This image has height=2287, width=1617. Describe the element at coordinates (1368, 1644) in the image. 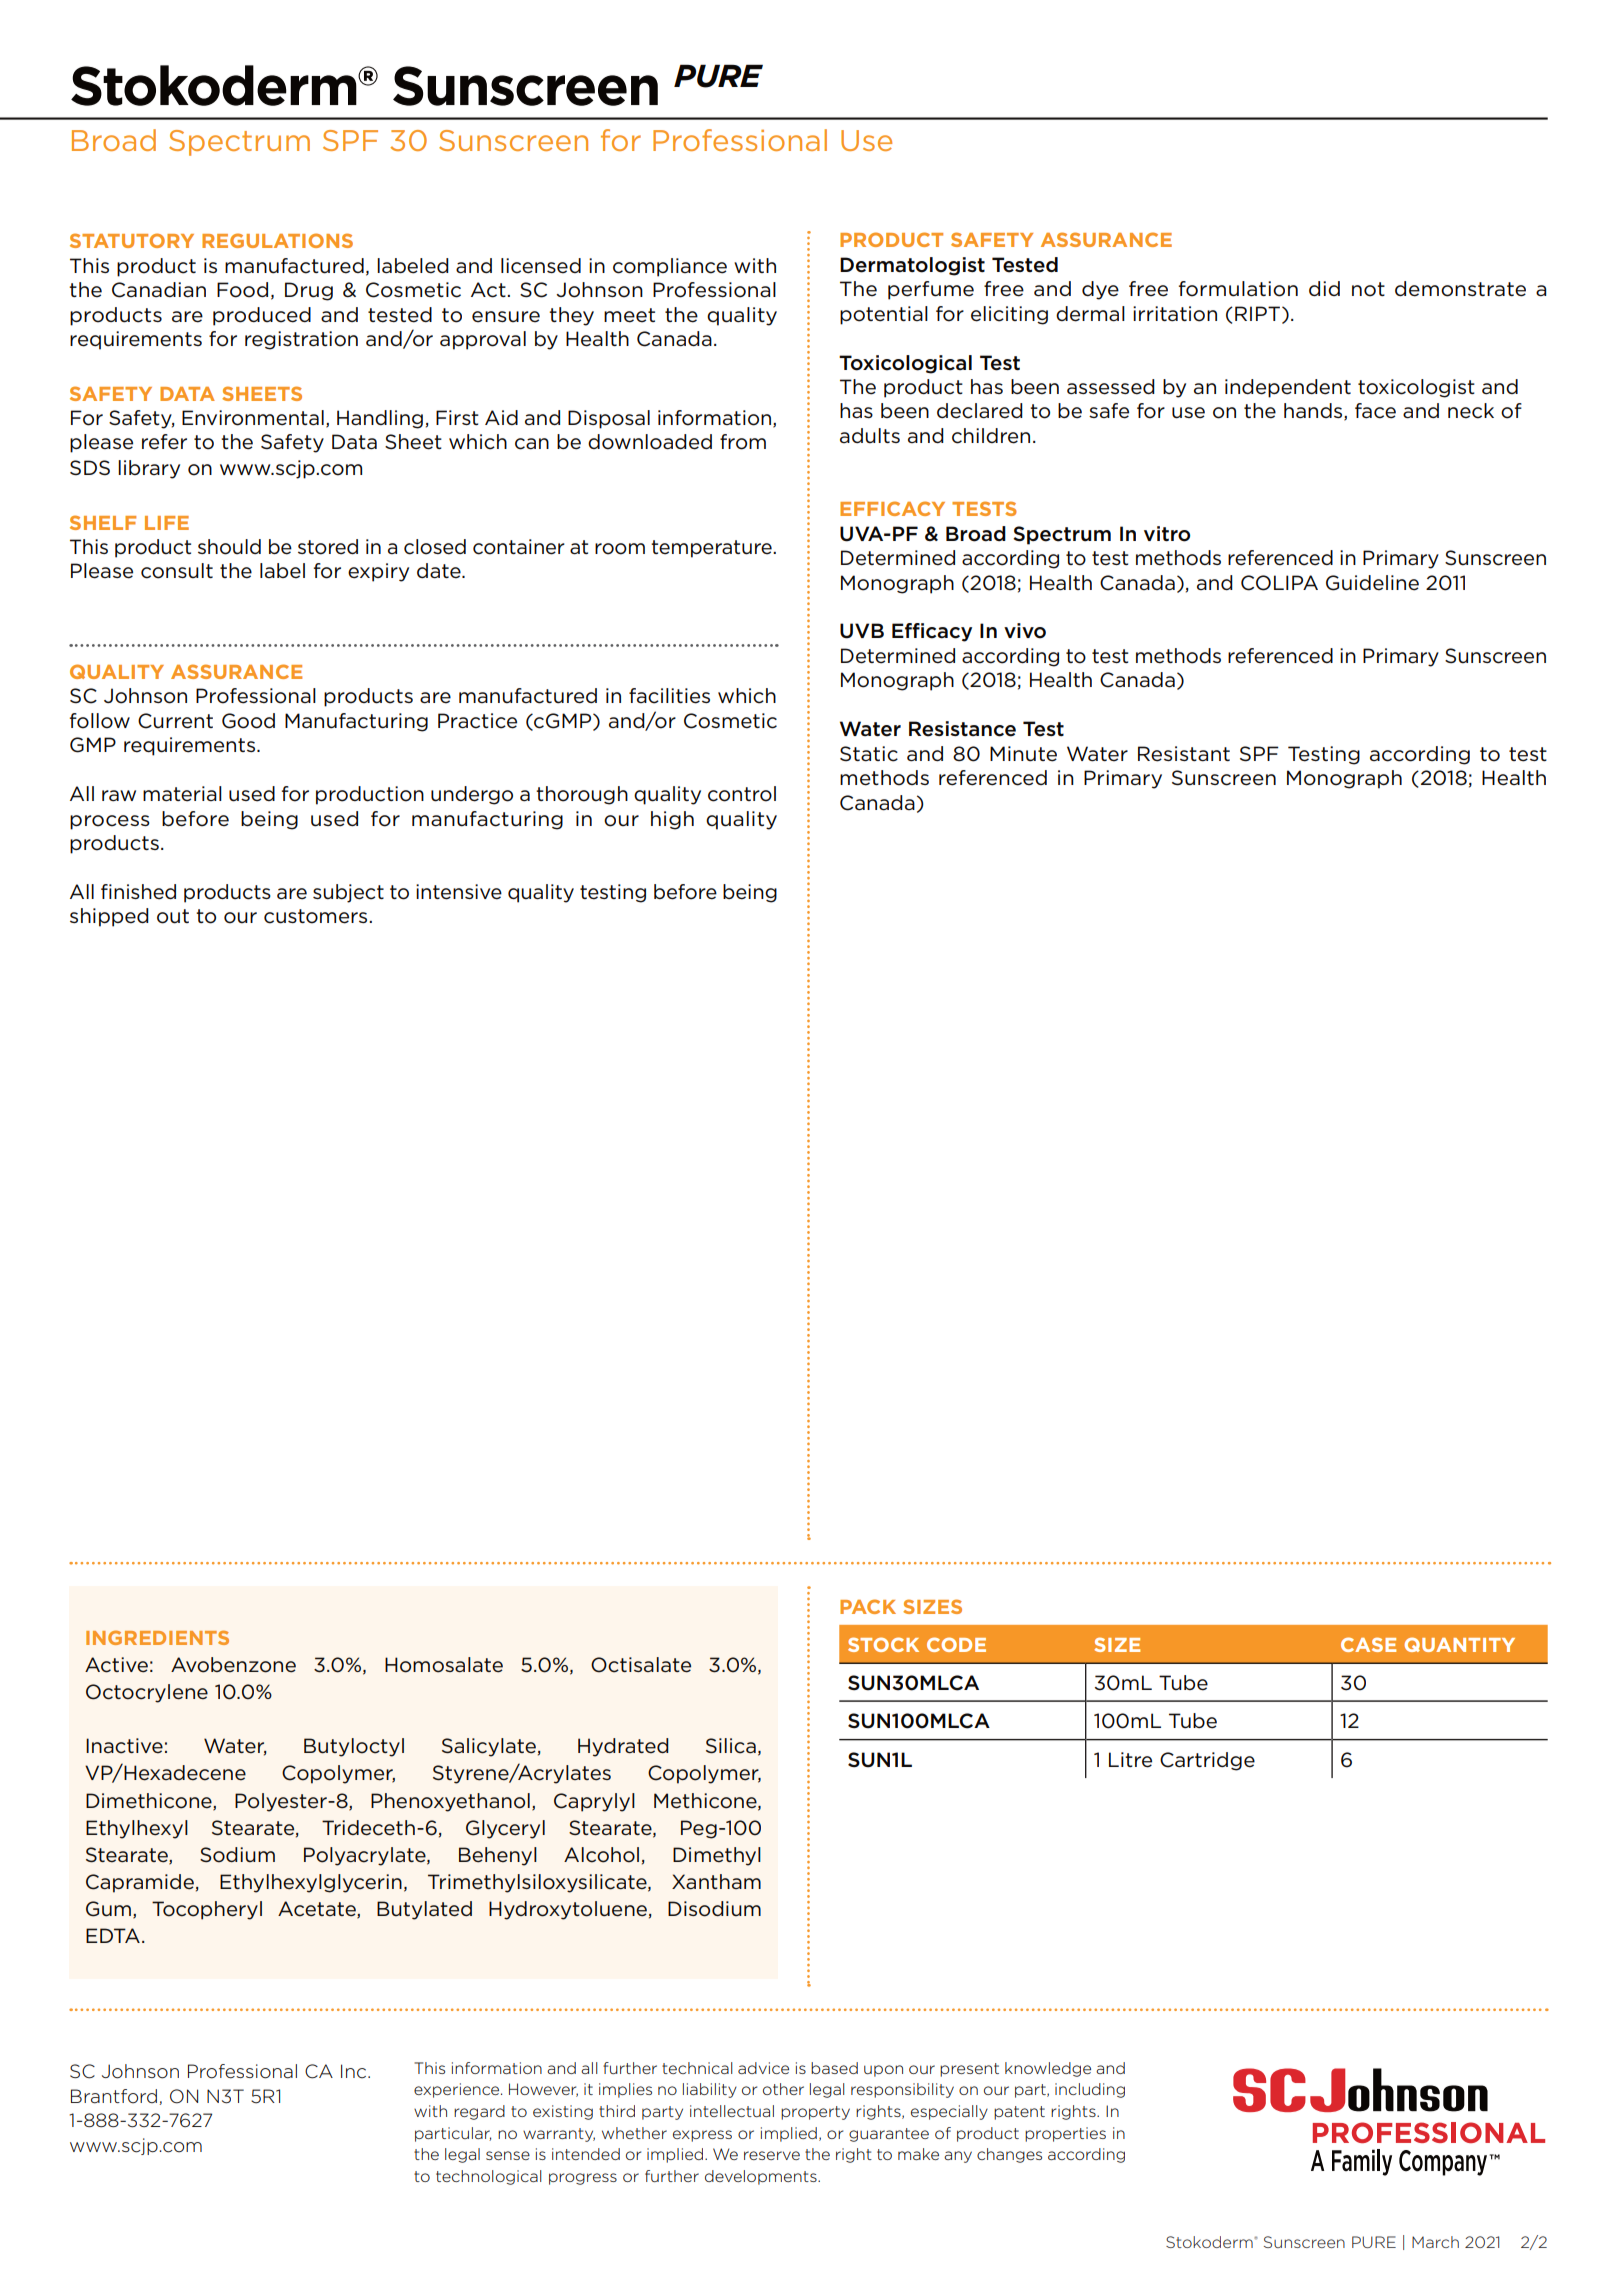

I see `CASE` at that location.
